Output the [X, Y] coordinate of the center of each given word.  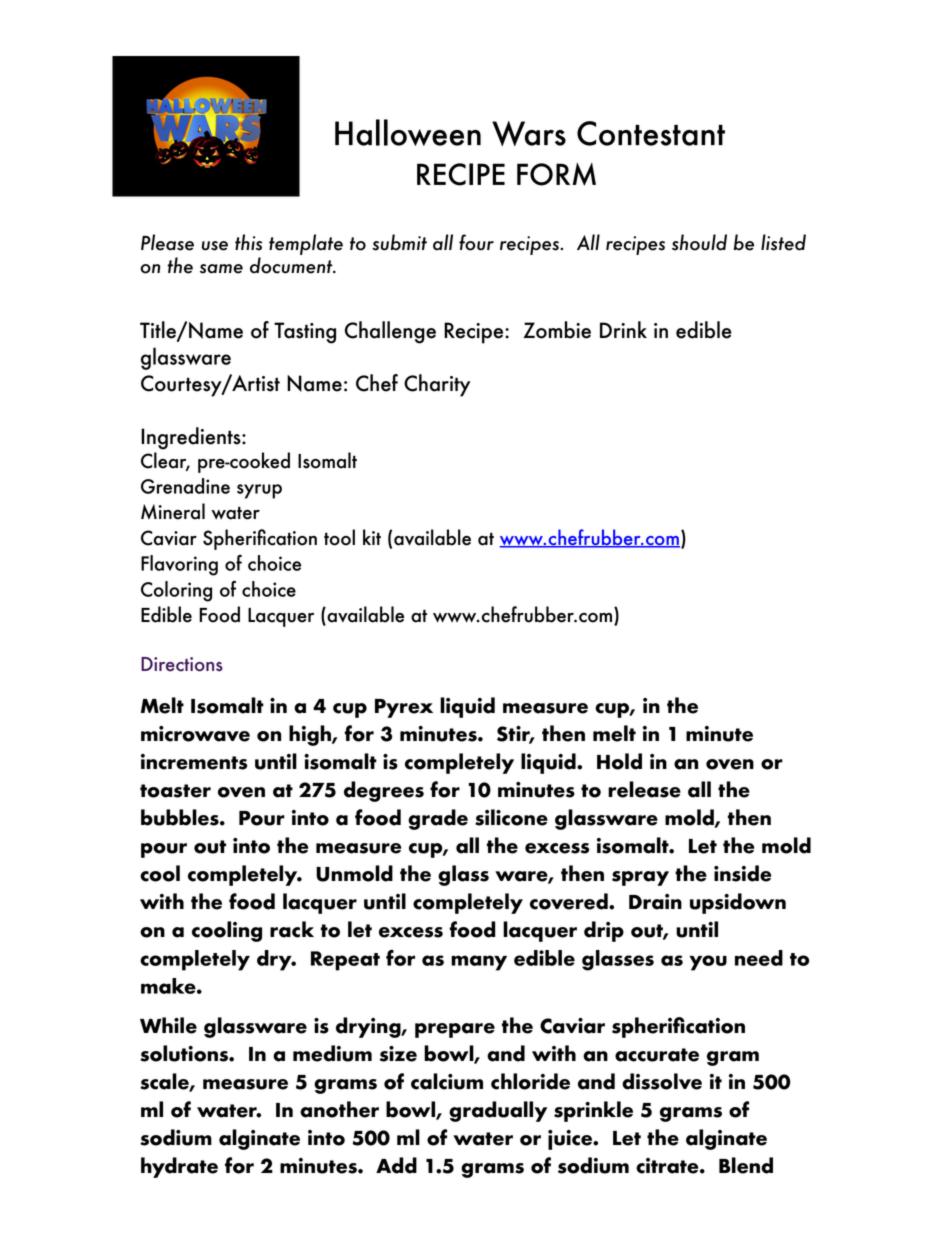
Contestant [651, 133]
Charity [437, 385]
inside [742, 873]
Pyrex [404, 708]
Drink [623, 329]
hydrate [179, 1167]
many [479, 963]
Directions [182, 664]
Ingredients [192, 438]
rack [292, 929]
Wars [529, 133]
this [248, 242]
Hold [619, 761]
